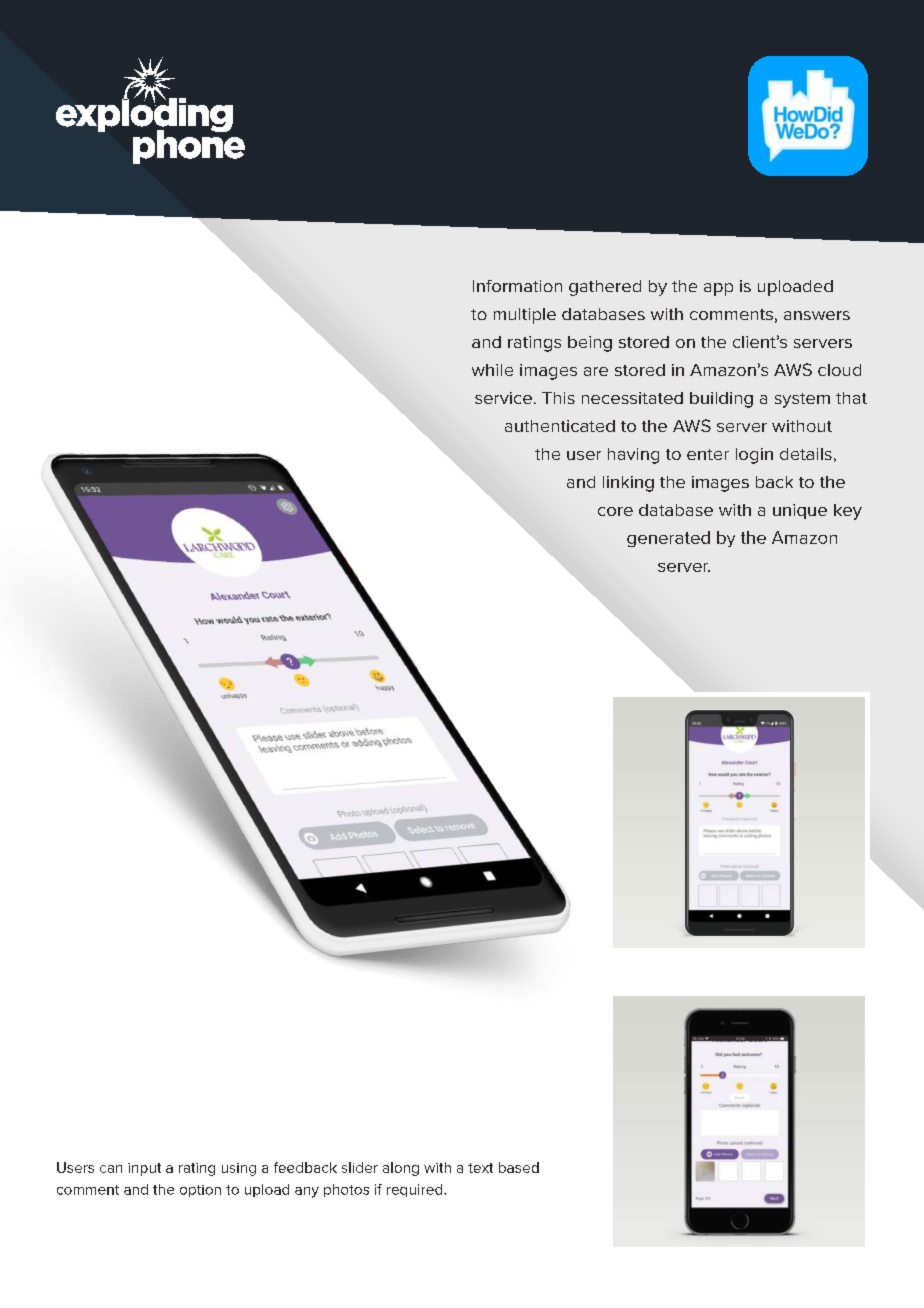 This image has height=1308, width=924. I want to click on based, so click(519, 1167).
